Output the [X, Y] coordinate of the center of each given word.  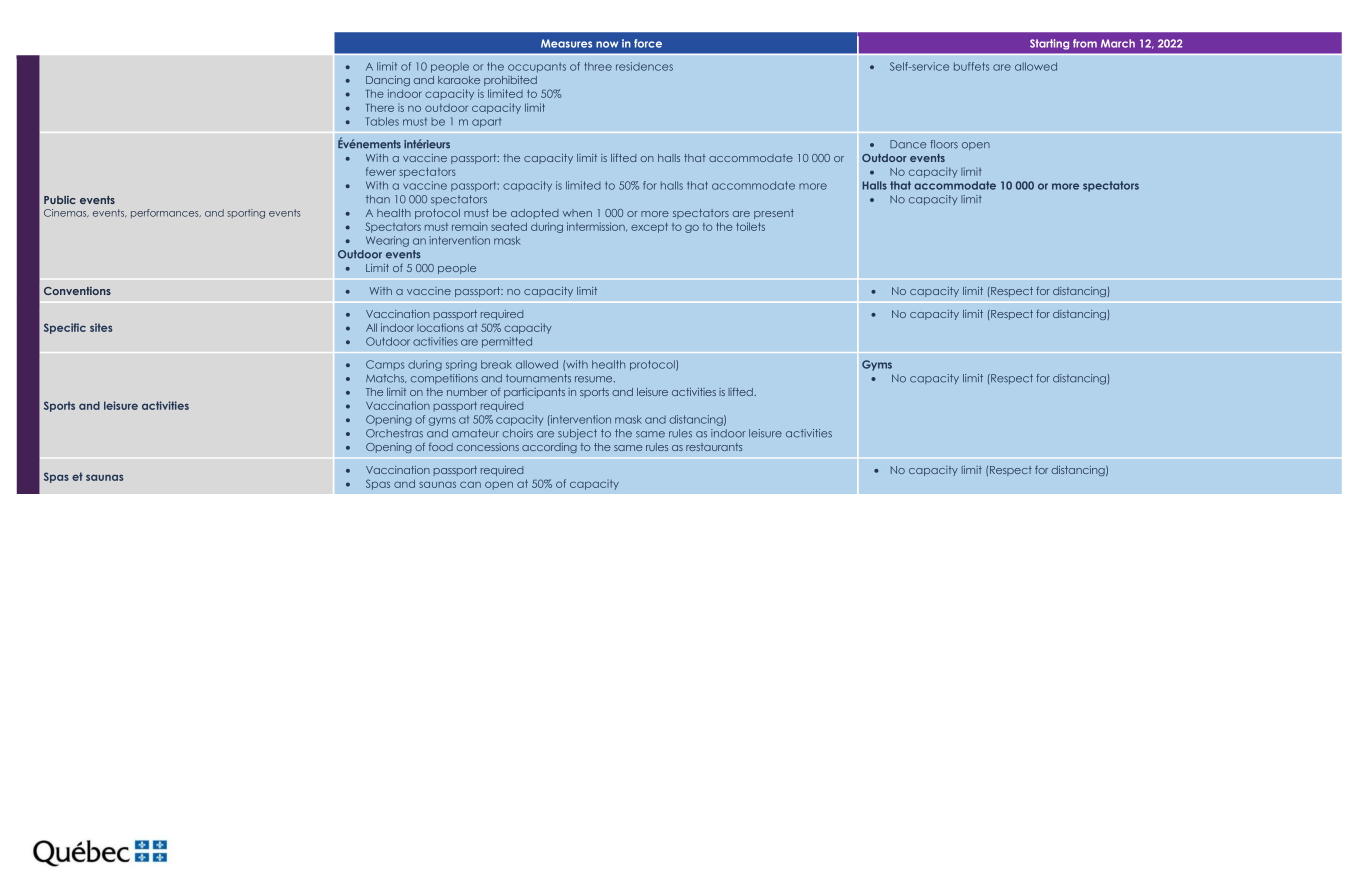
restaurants [714, 447]
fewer [381, 171]
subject [577, 434]
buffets [971, 66]
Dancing [388, 81]
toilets [750, 226]
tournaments [538, 378]
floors [944, 144]
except [649, 227]
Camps [385, 365]
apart [486, 123]
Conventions [77, 291]
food [441, 446]
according [549, 448]
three [598, 66]
